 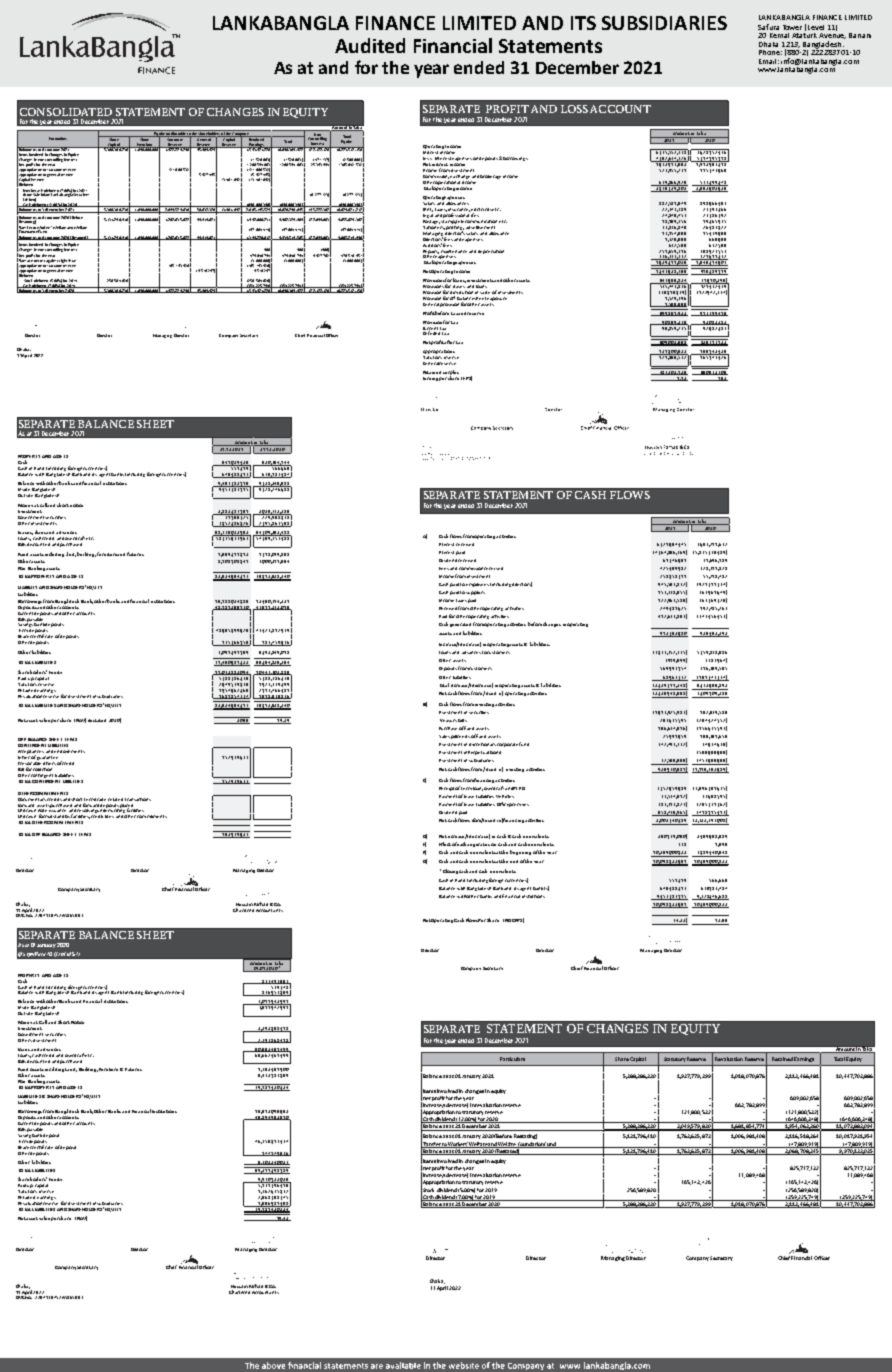 What do you see at coordinates (370, 45) in the screenshot?
I see `Audited` at bounding box center [370, 45].
